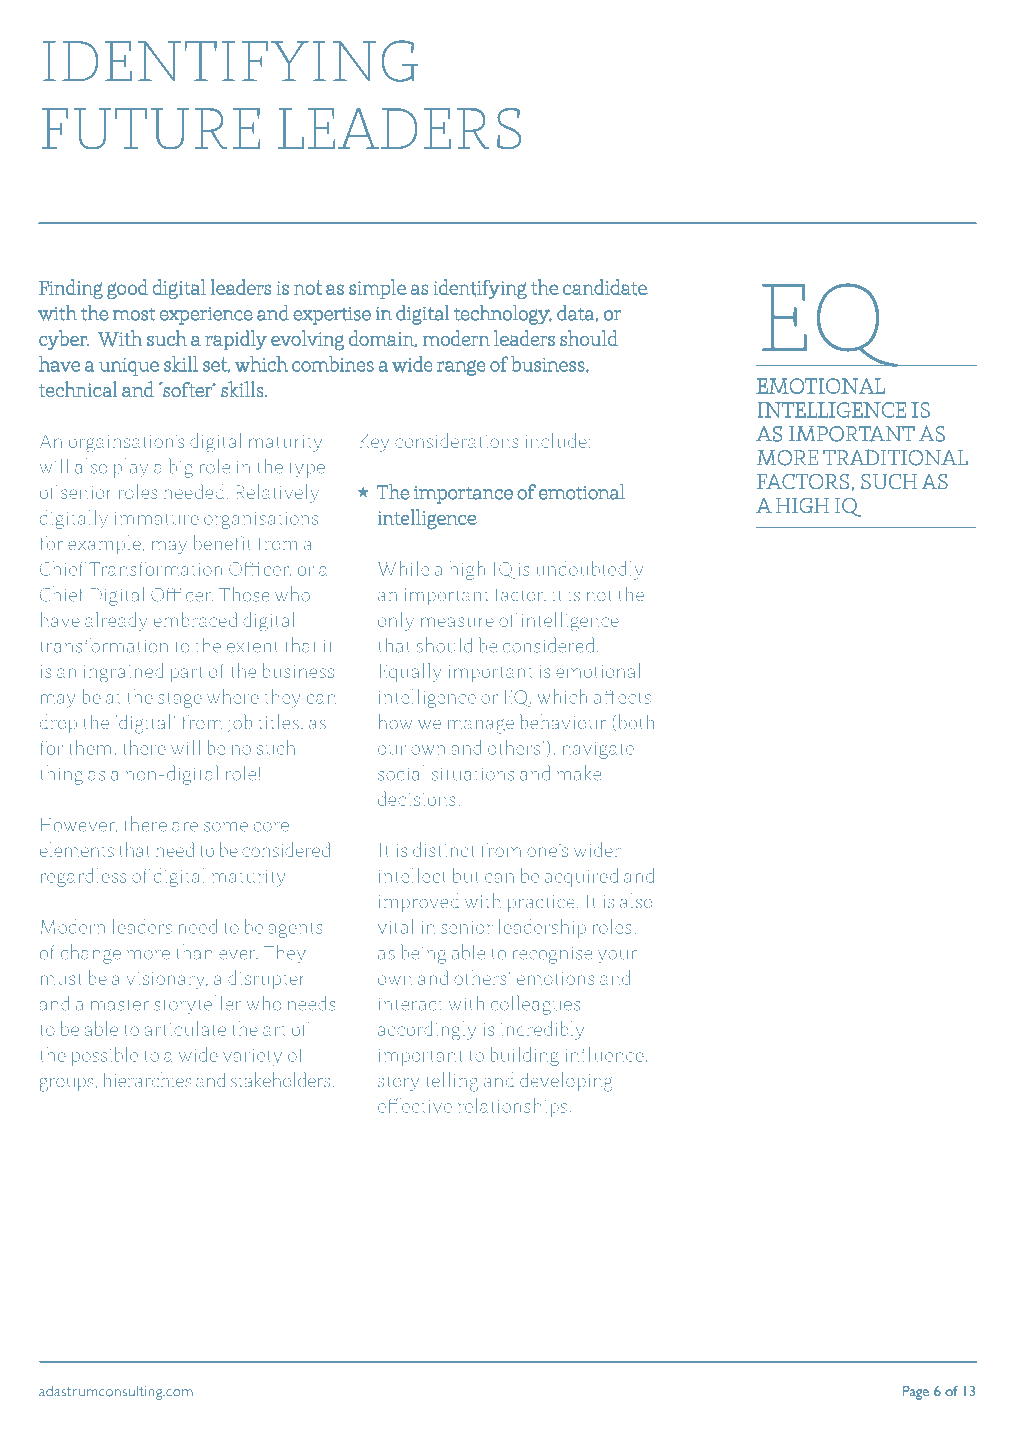  Describe the element at coordinates (916, 1393) in the document. I see `Page` at that location.
